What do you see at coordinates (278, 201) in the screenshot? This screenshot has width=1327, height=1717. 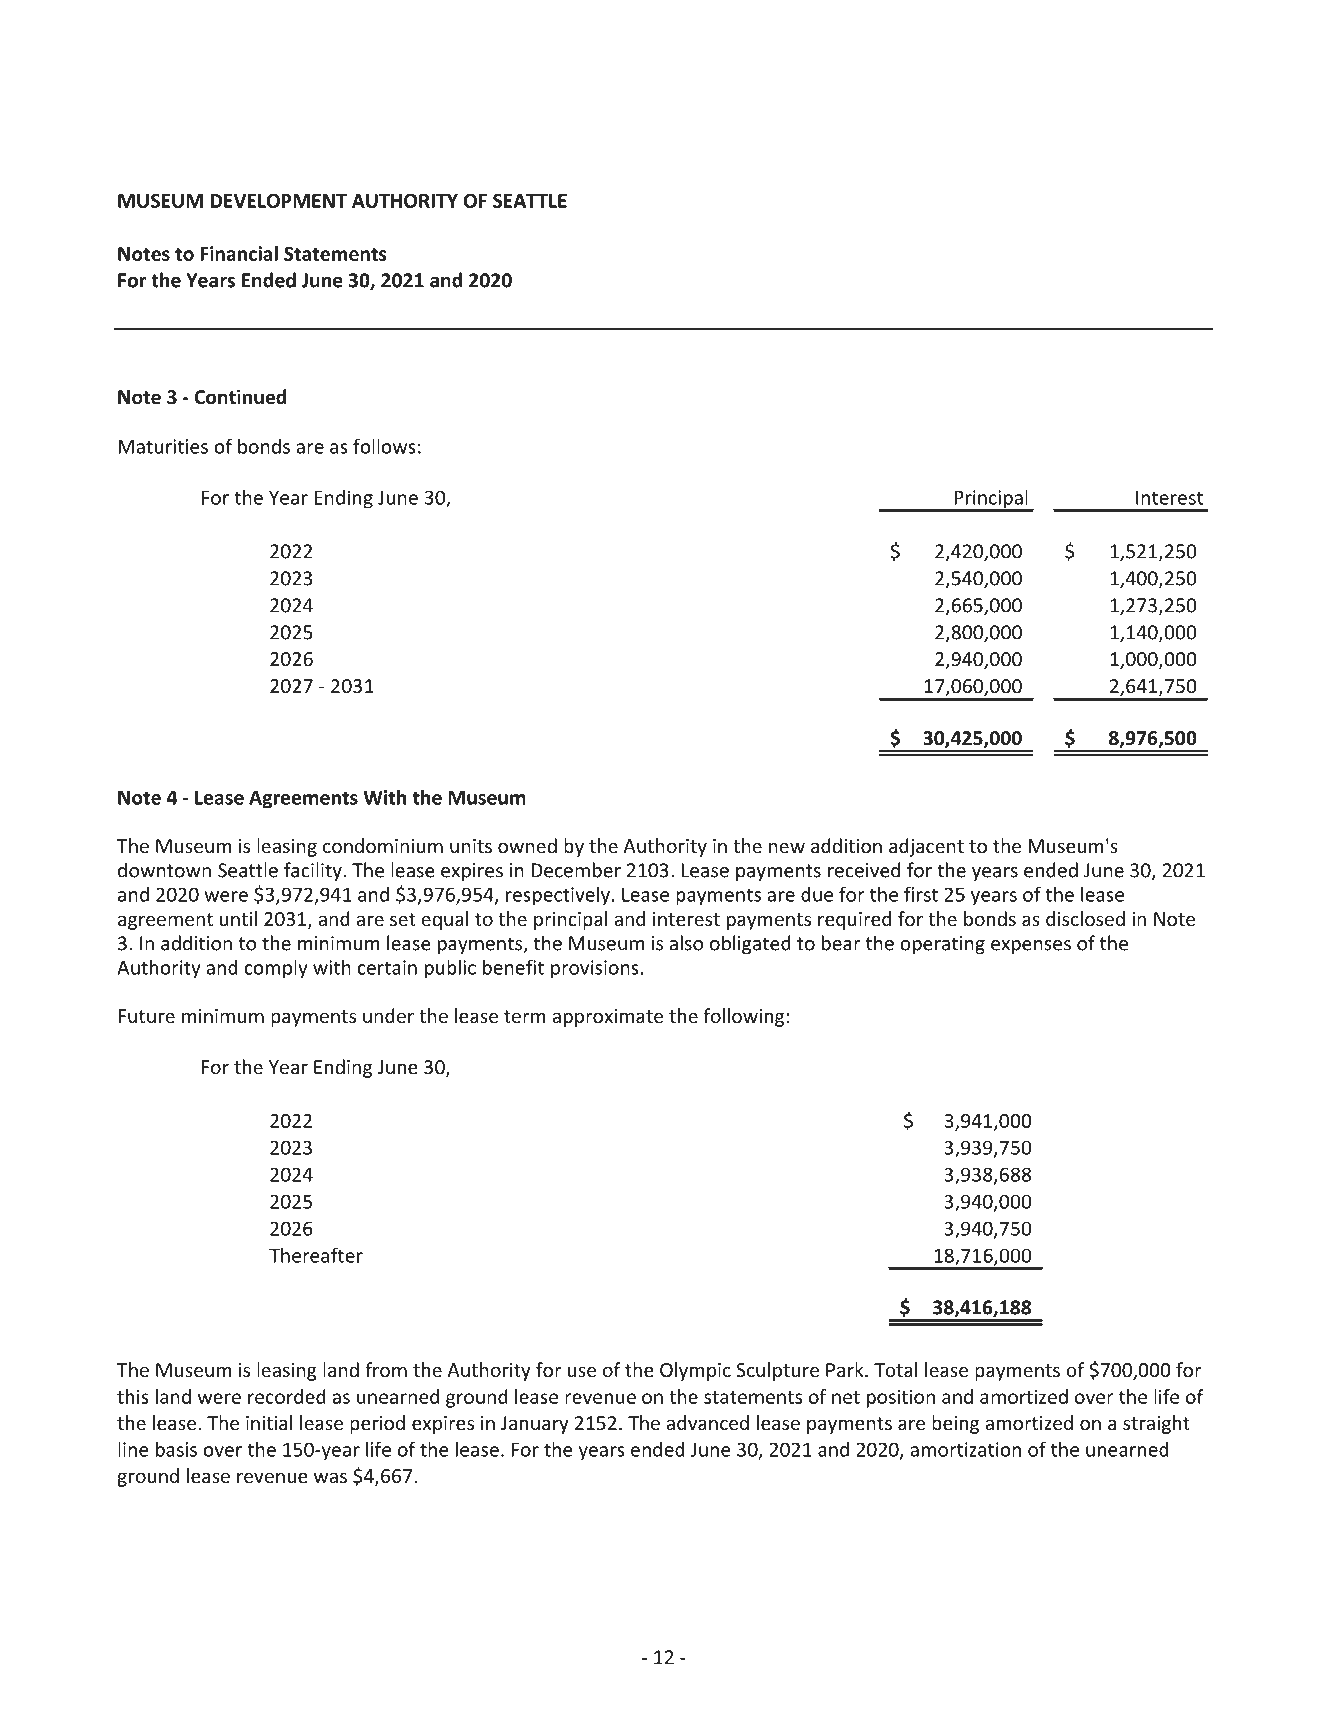 I see `DEVELOPMENT` at bounding box center [278, 201].
